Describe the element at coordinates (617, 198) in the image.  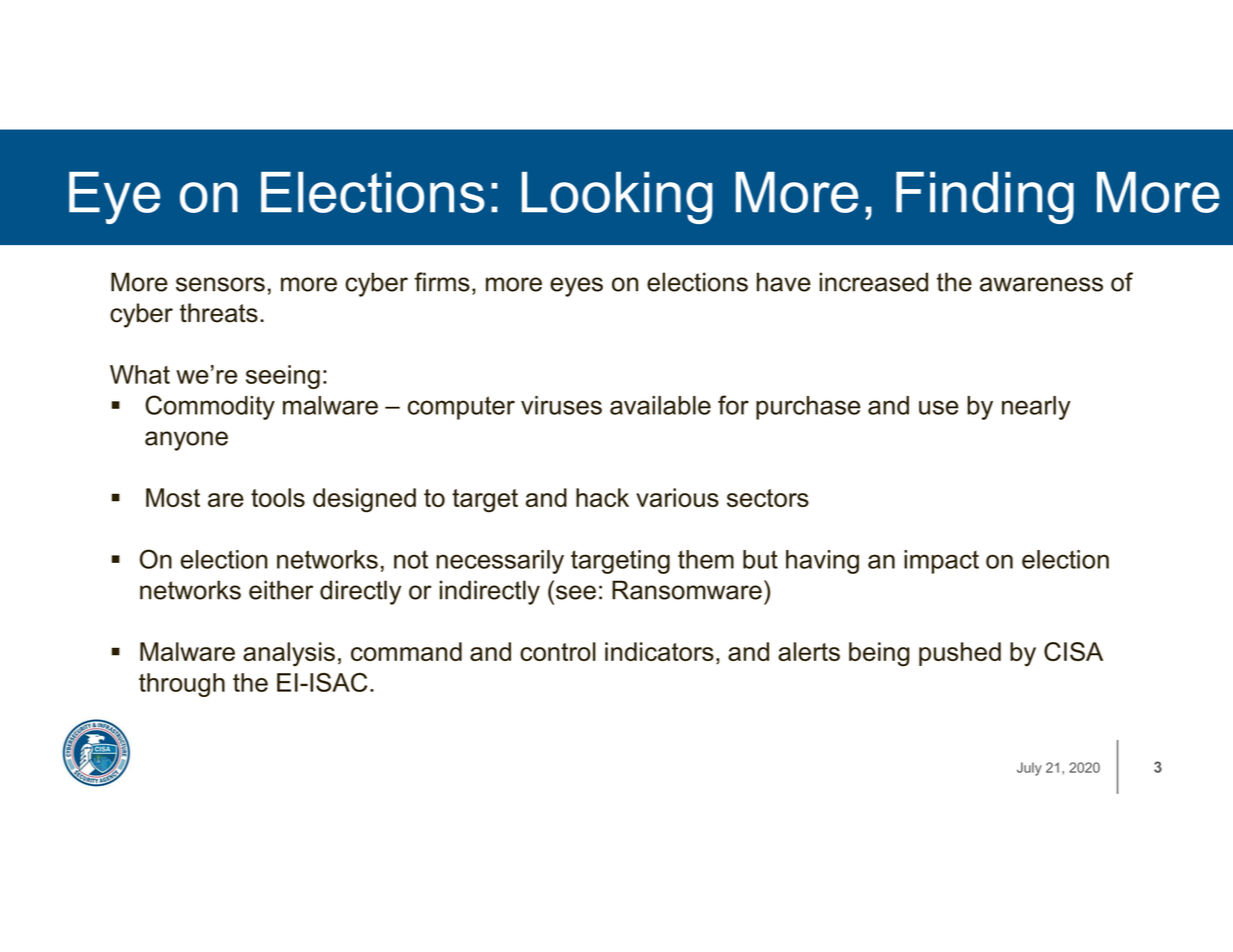
I see `Looking` at that location.
